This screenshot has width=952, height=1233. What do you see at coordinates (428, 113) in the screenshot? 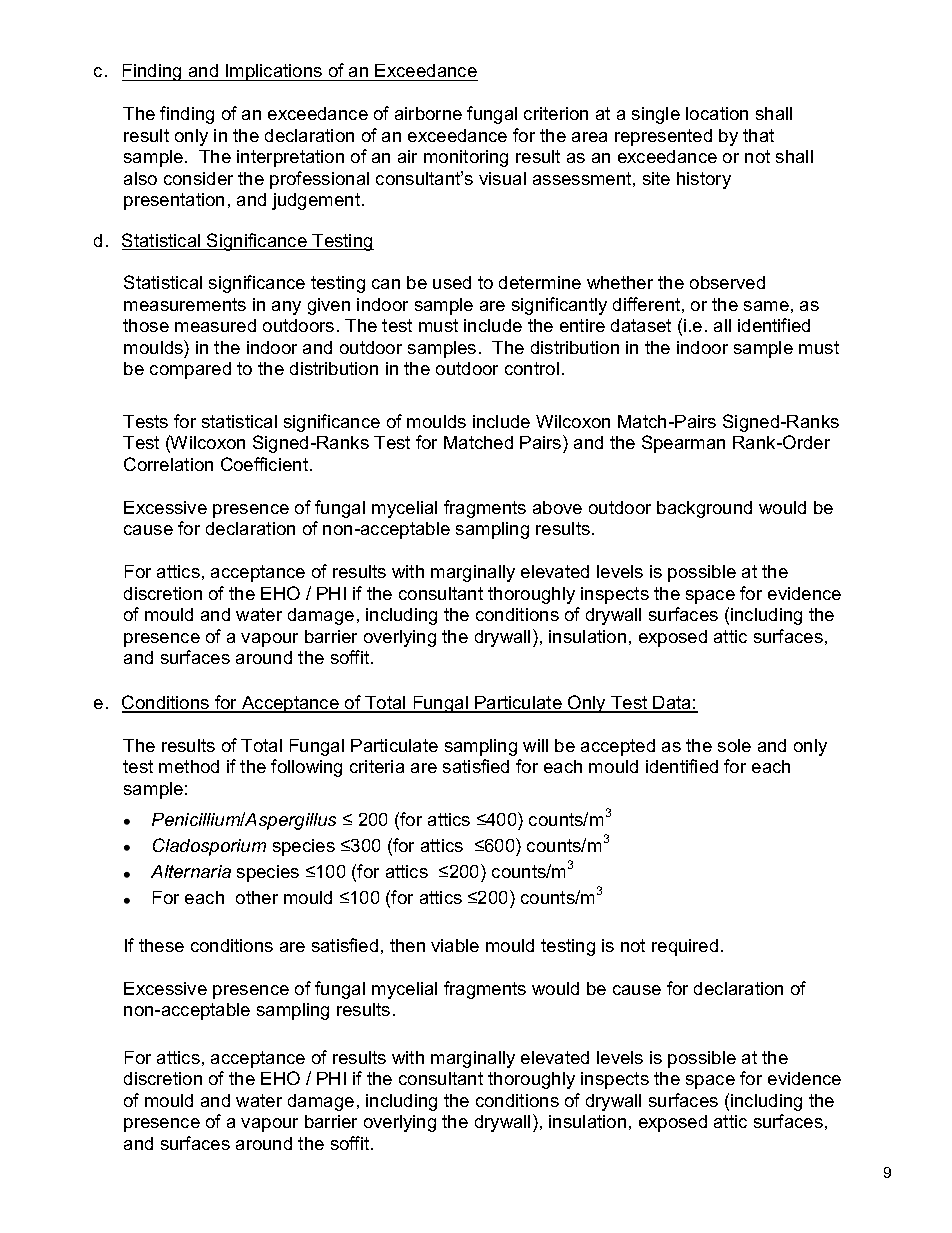
I see `airborne` at bounding box center [428, 113].
